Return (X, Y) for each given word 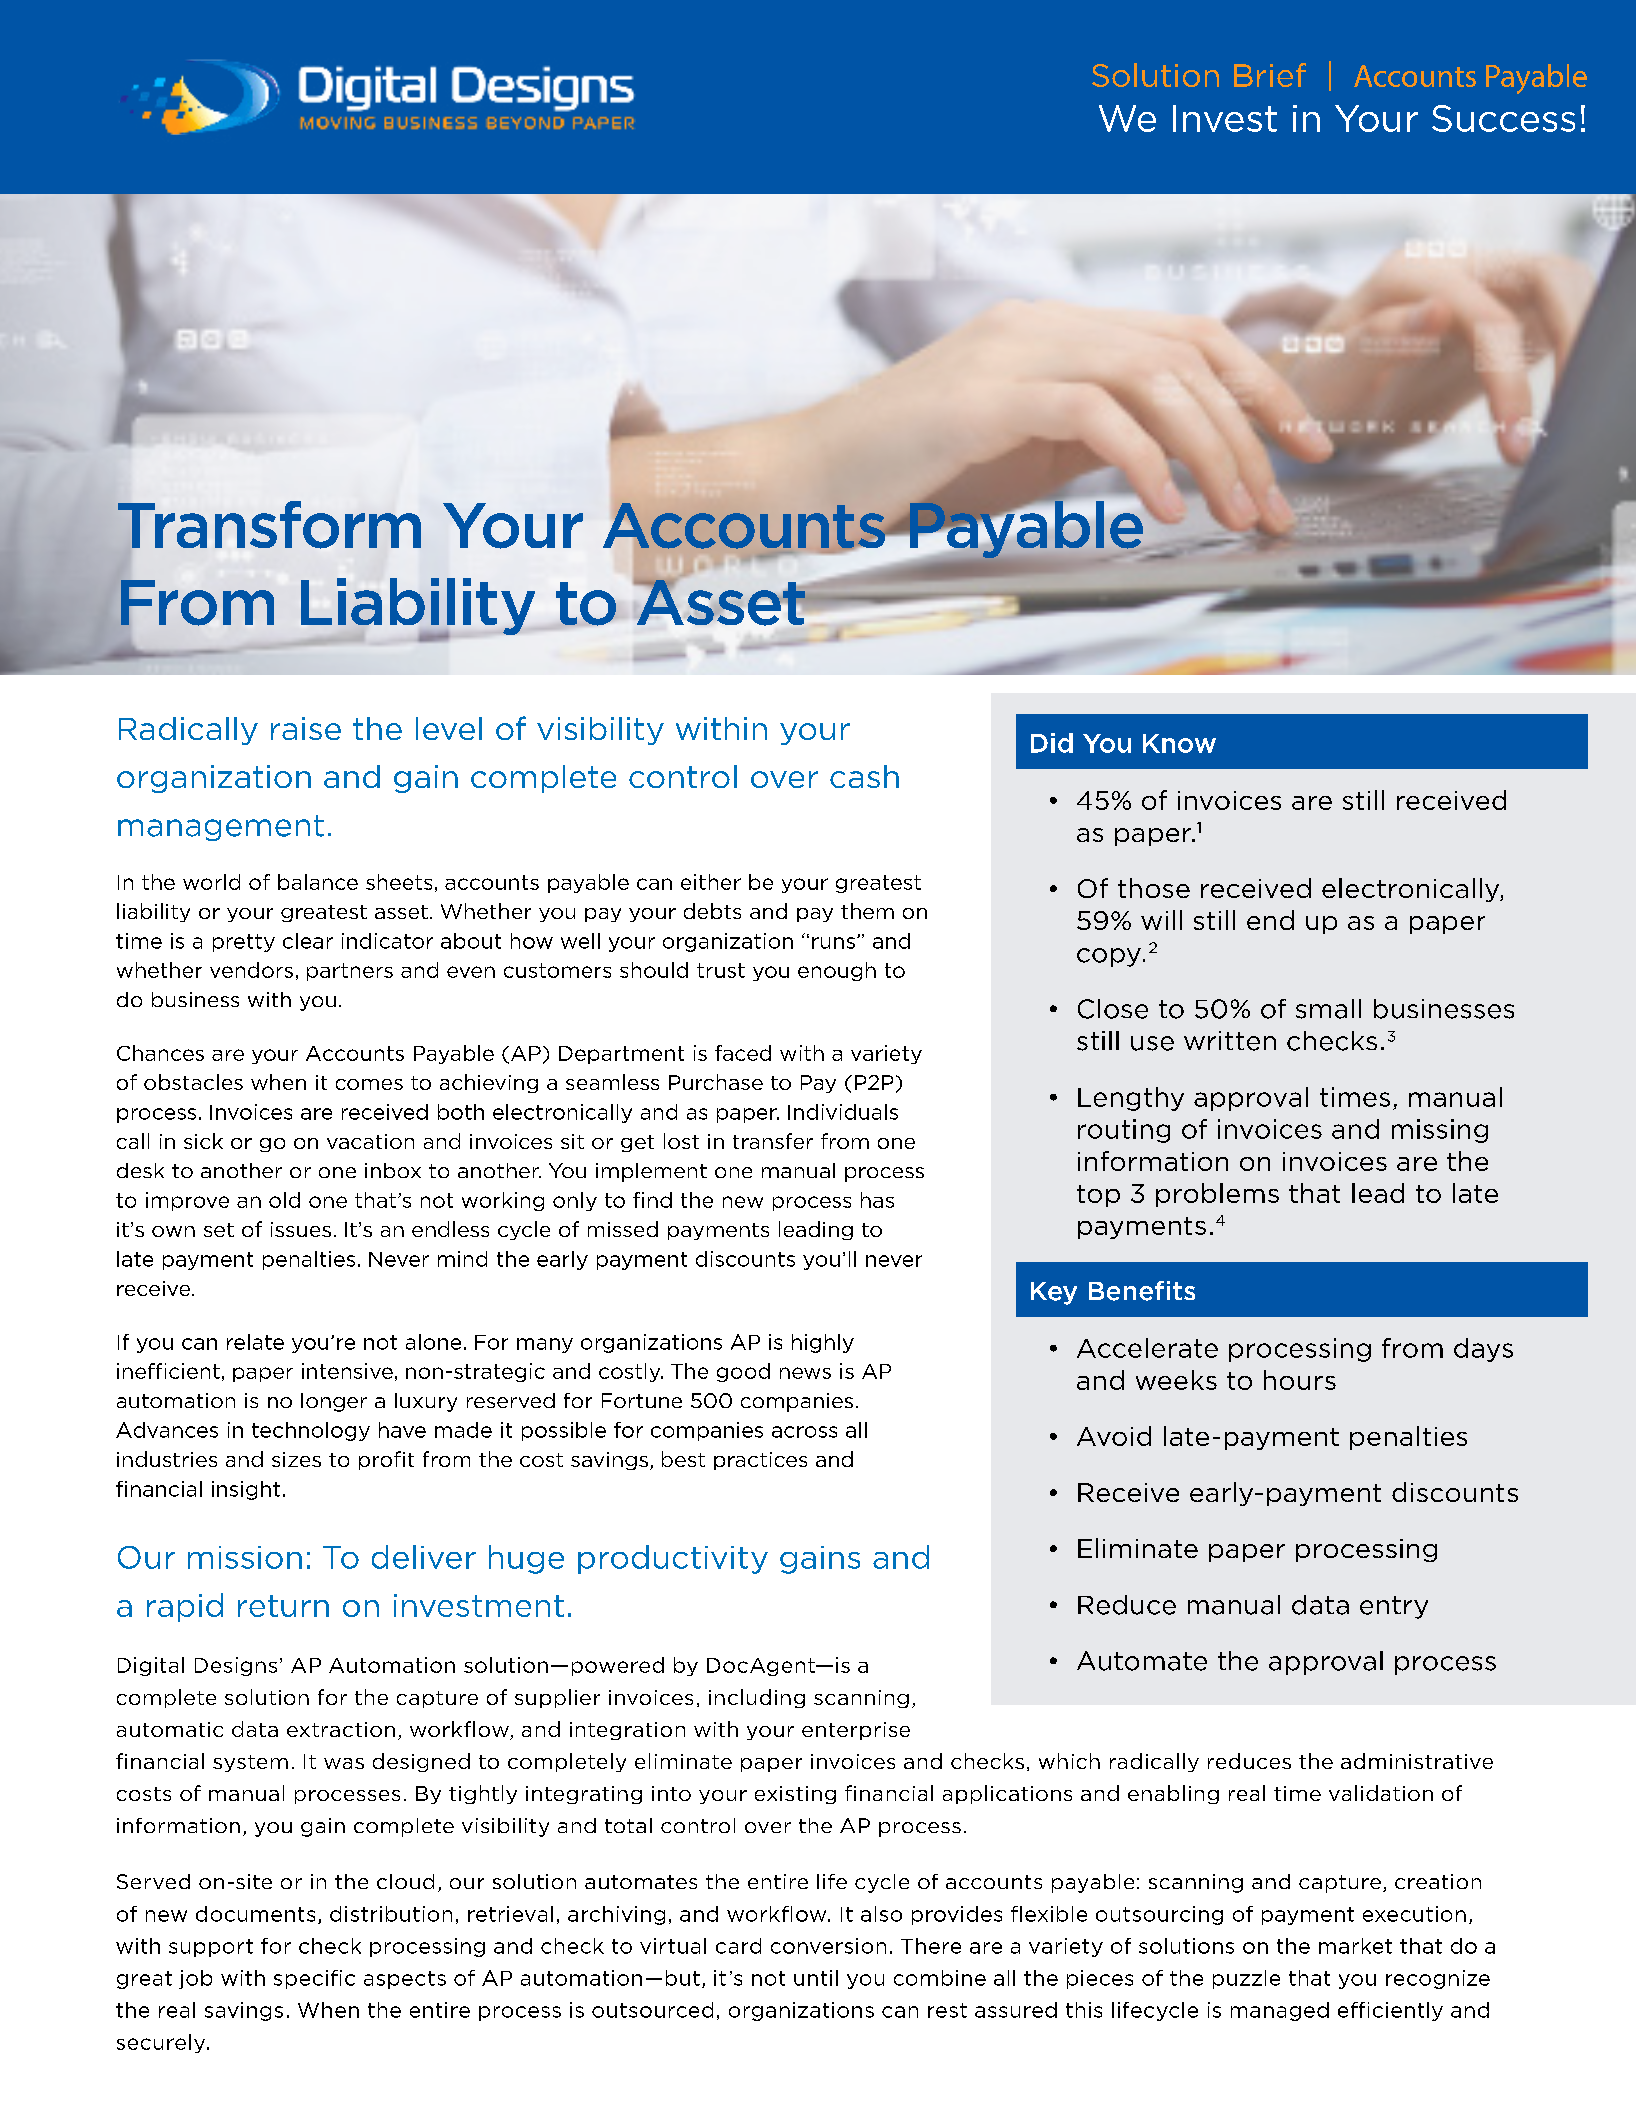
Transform (269, 526)
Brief (1270, 75)
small (1328, 1009)
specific (314, 1979)
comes (369, 1084)
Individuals (843, 1112)
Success (1503, 118)
